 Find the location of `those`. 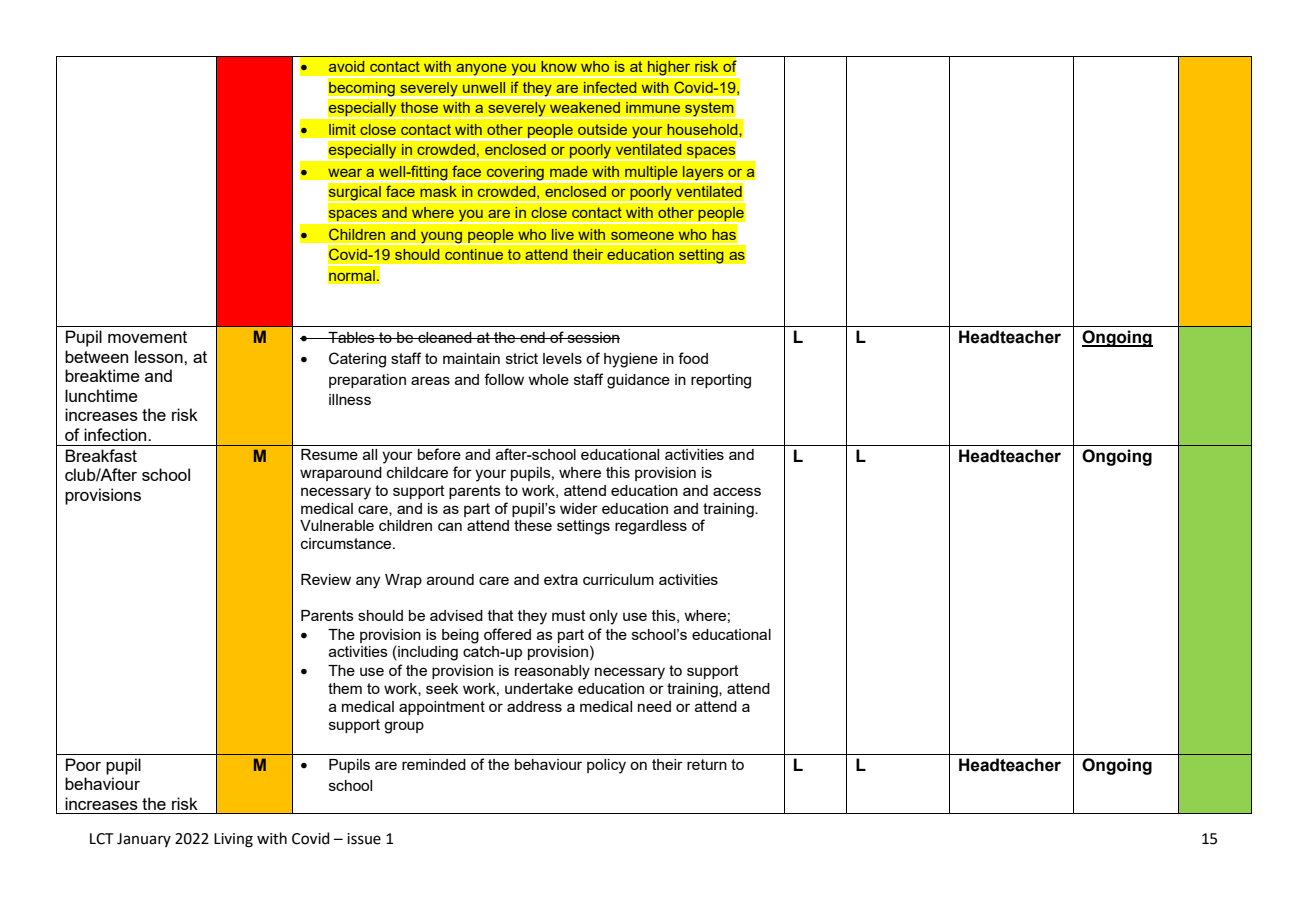

those is located at coordinates (419, 107).
